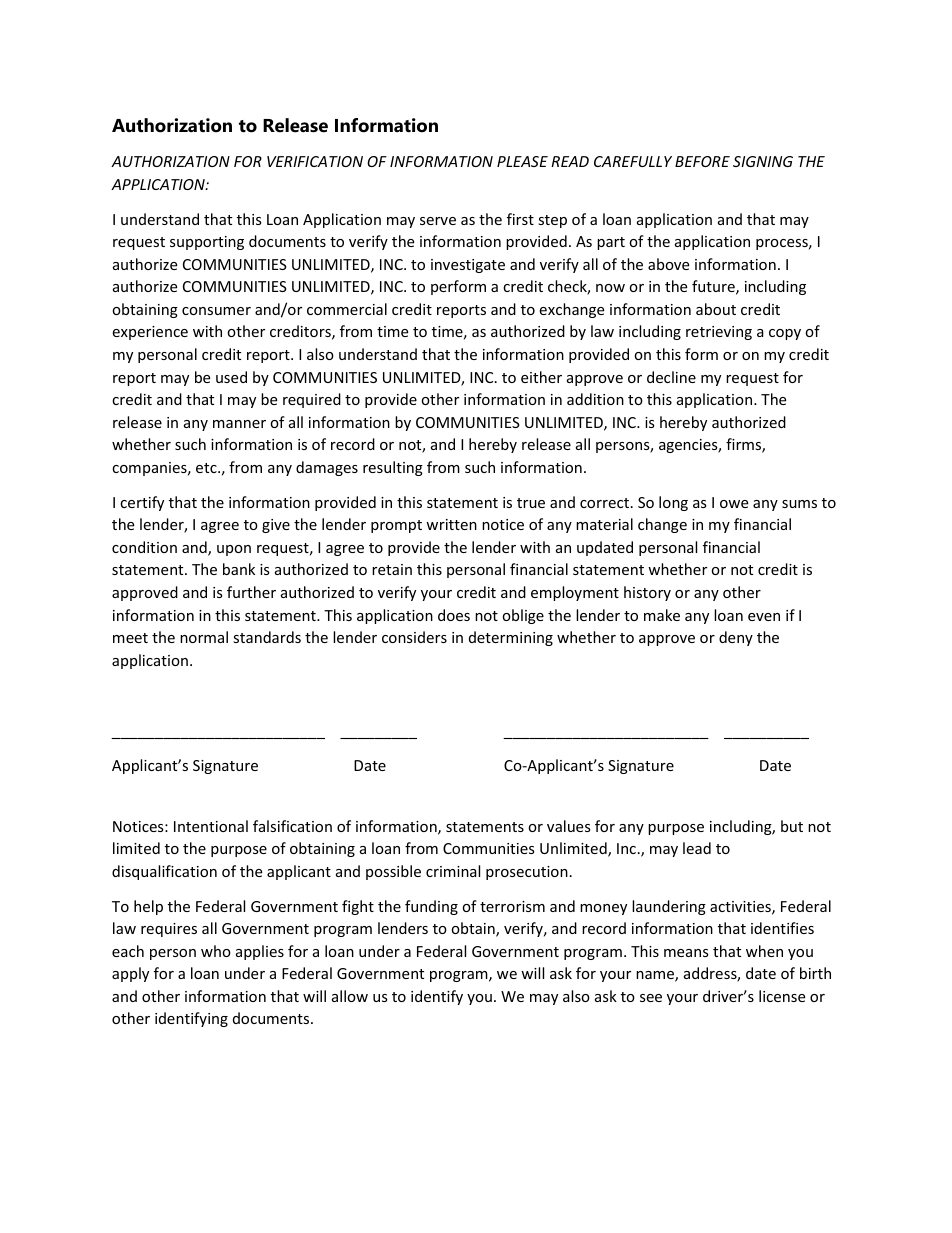 Image resolution: width=952 pixels, height=1233 pixels. I want to click on decline, so click(671, 377).
